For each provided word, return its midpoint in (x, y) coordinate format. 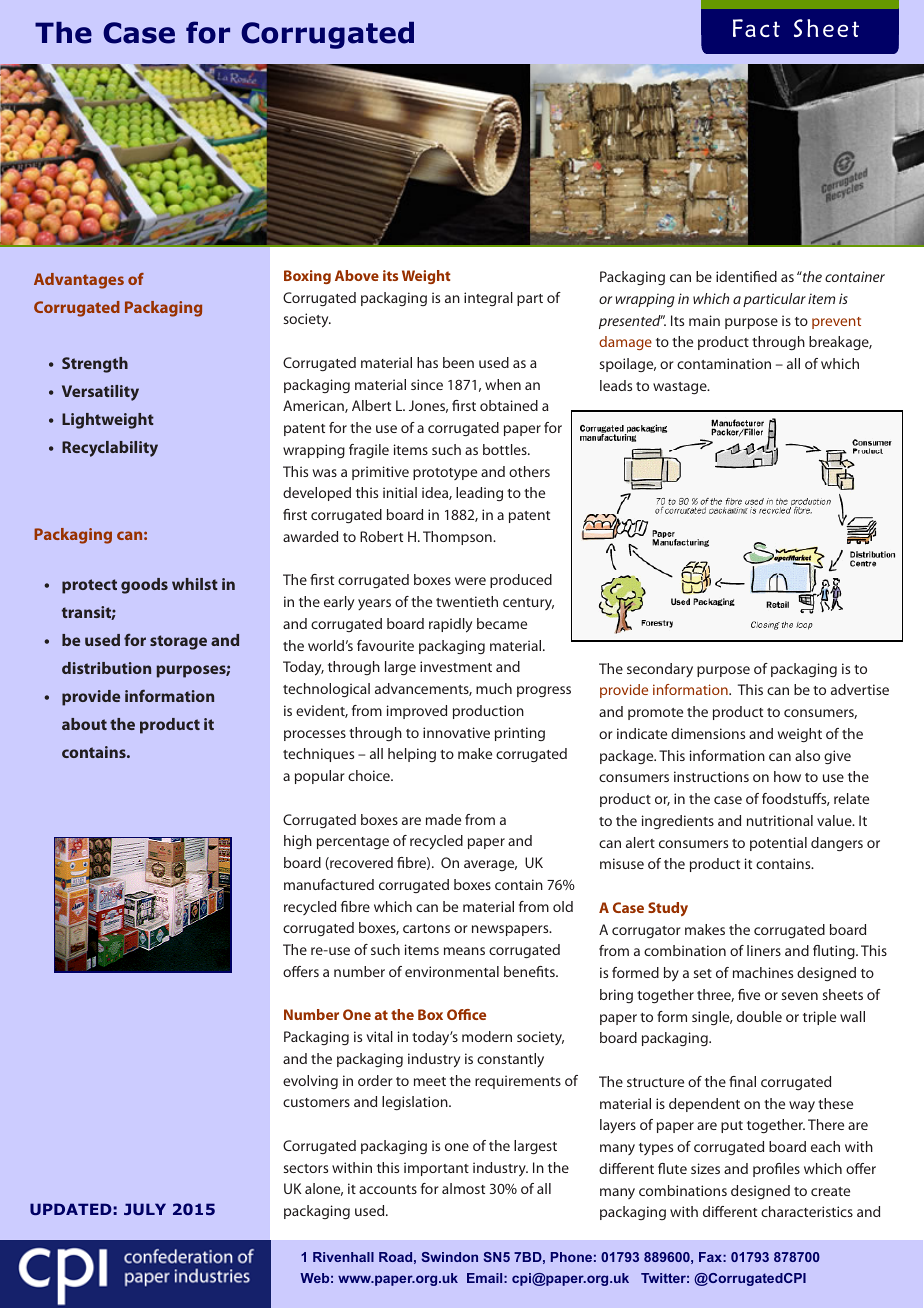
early (339, 603)
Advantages (79, 281)
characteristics (807, 1211)
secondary (660, 670)
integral (488, 299)
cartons (426, 928)
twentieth (467, 601)
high (298, 842)
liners (764, 950)
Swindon (449, 1257)
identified (746, 276)
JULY (145, 1209)
